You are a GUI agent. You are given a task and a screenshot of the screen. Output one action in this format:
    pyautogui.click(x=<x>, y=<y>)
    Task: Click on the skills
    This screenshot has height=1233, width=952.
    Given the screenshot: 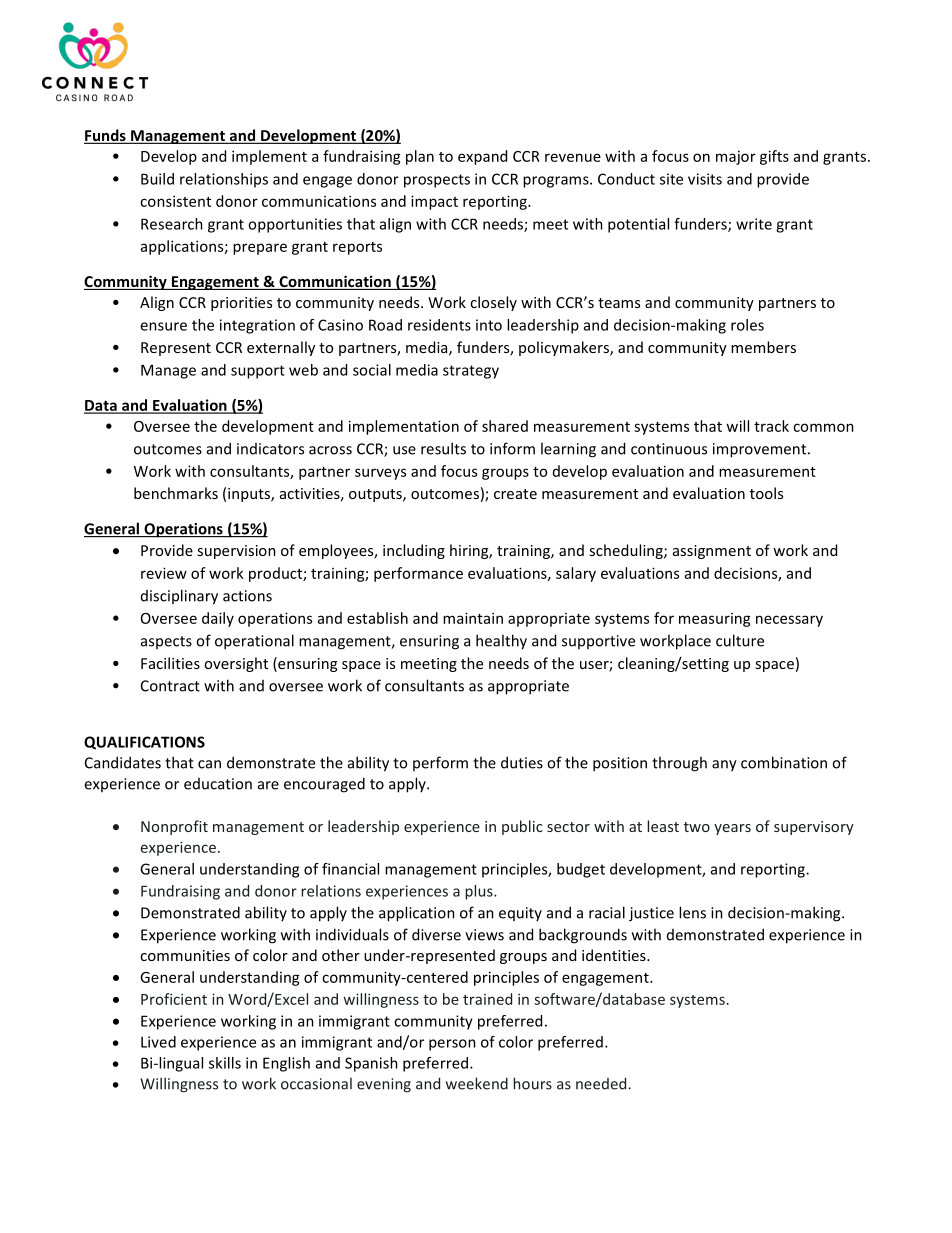 What is the action you would take?
    pyautogui.click(x=225, y=1063)
